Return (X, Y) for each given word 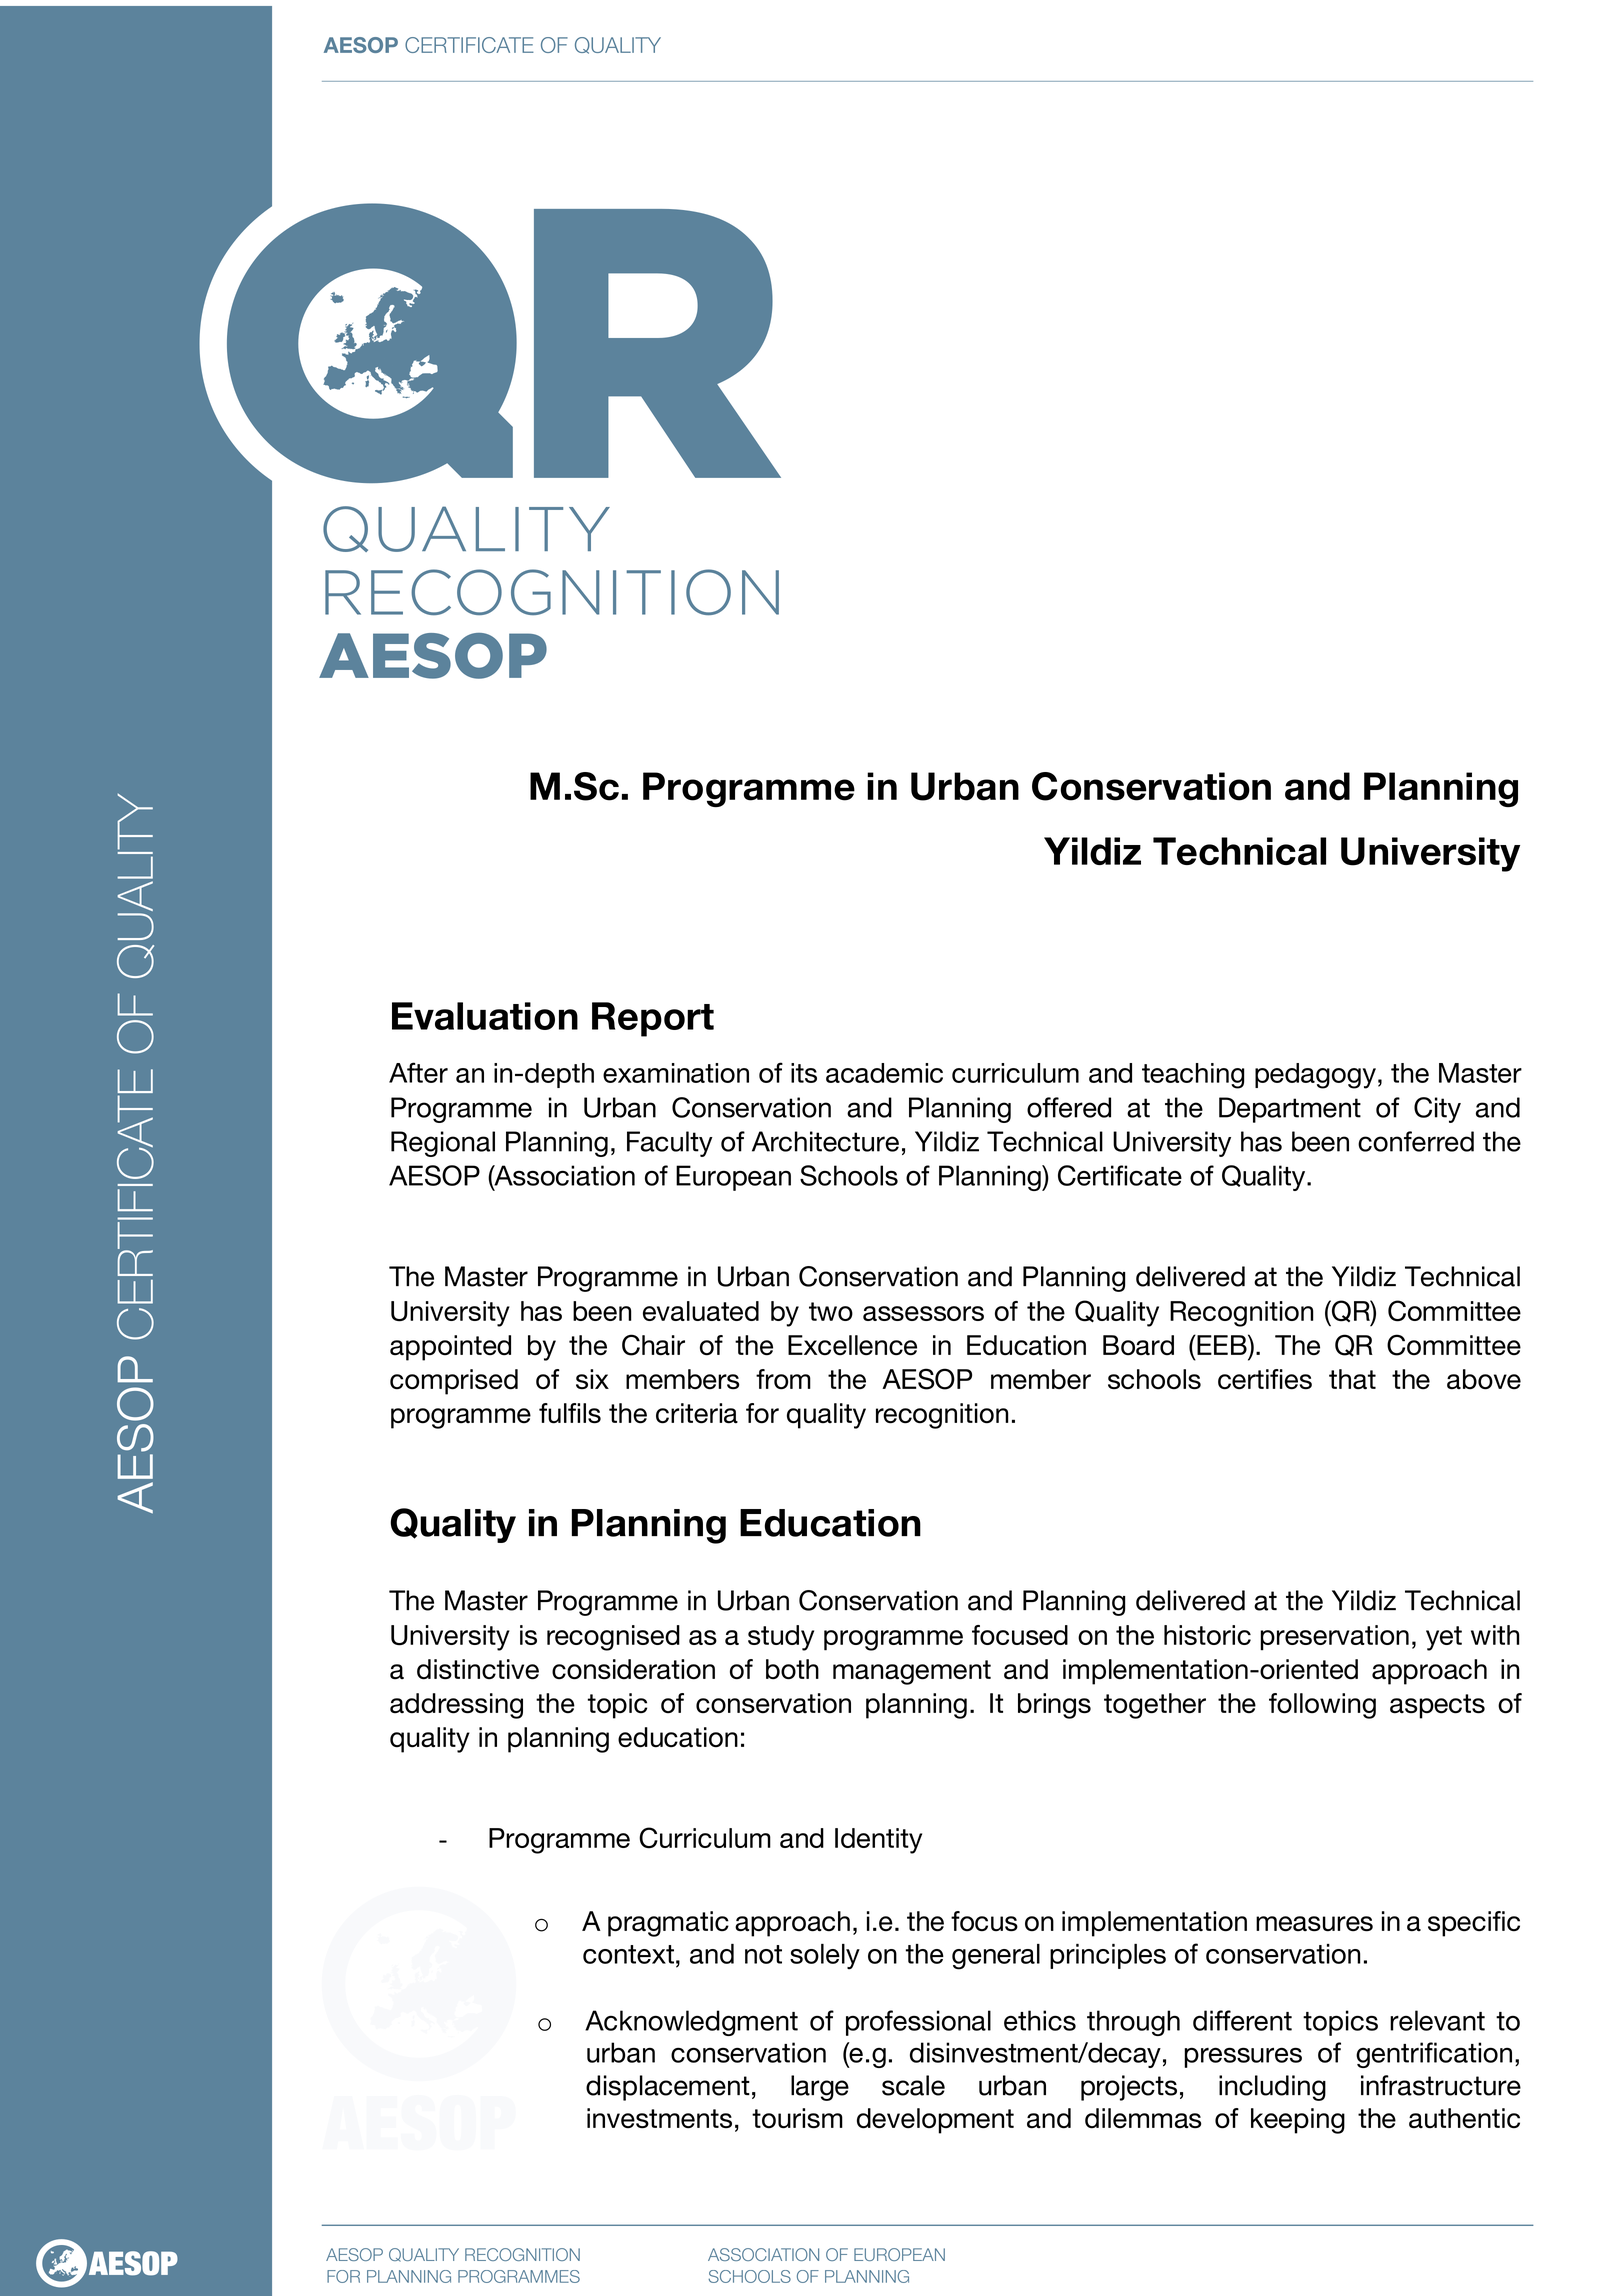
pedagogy (1315, 1076)
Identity (878, 1841)
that (1352, 1379)
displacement (668, 2088)
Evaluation (485, 1016)
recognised (613, 1638)
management (912, 1672)
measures (1314, 1924)
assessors (923, 1313)
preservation (1334, 1638)
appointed (450, 1348)
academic (884, 1073)
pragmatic (668, 1924)
